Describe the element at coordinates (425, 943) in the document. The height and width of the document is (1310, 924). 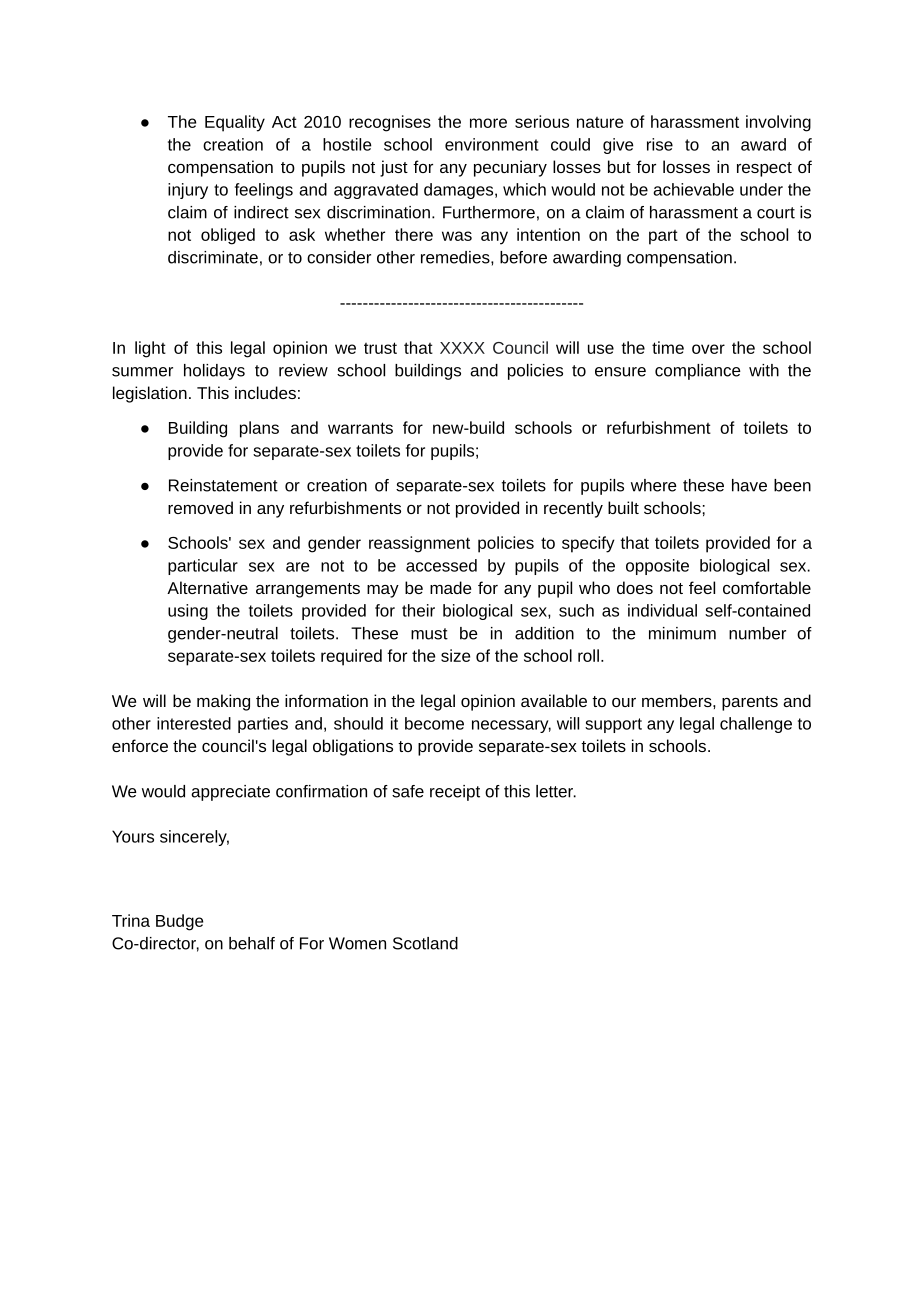
I see `Scotland` at that location.
